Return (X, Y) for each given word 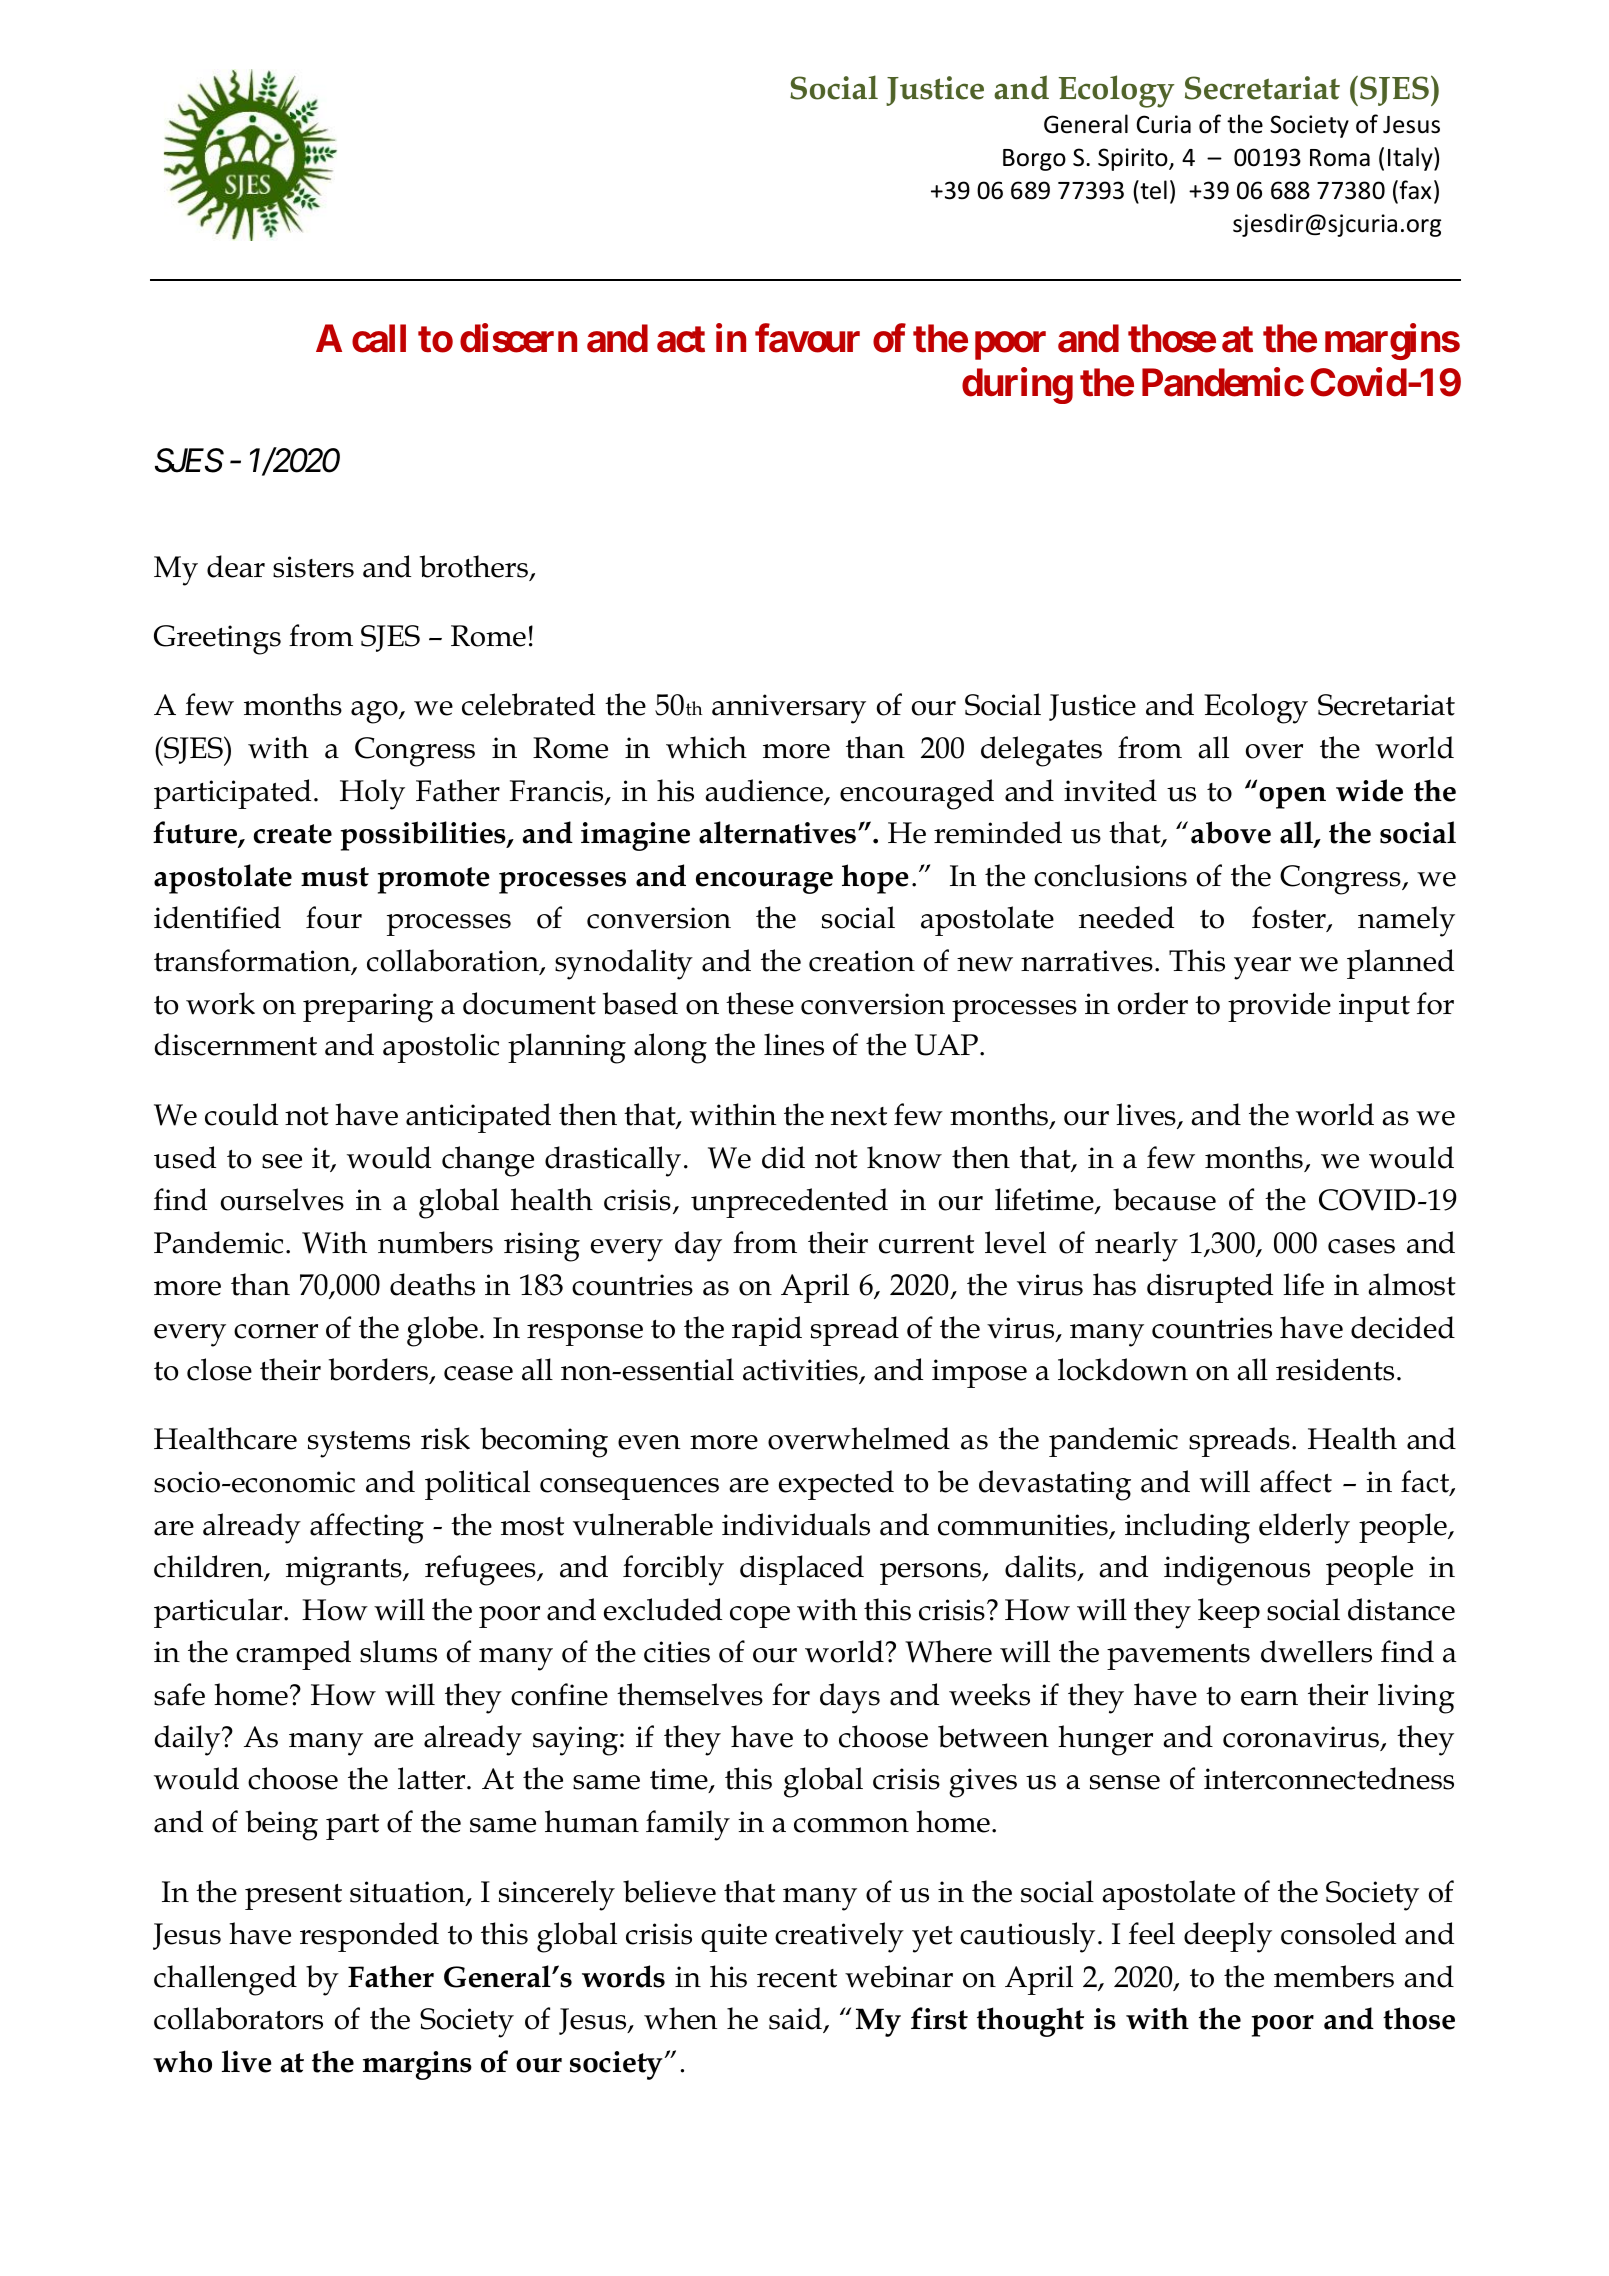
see (282, 1161)
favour (807, 338)
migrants (345, 1571)
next (859, 1116)
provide (1279, 1007)
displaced (802, 1570)
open (1292, 798)
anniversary (789, 709)
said (796, 2020)
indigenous (1237, 1570)
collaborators (238, 2018)
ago (375, 712)
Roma (1340, 158)
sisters (313, 567)
